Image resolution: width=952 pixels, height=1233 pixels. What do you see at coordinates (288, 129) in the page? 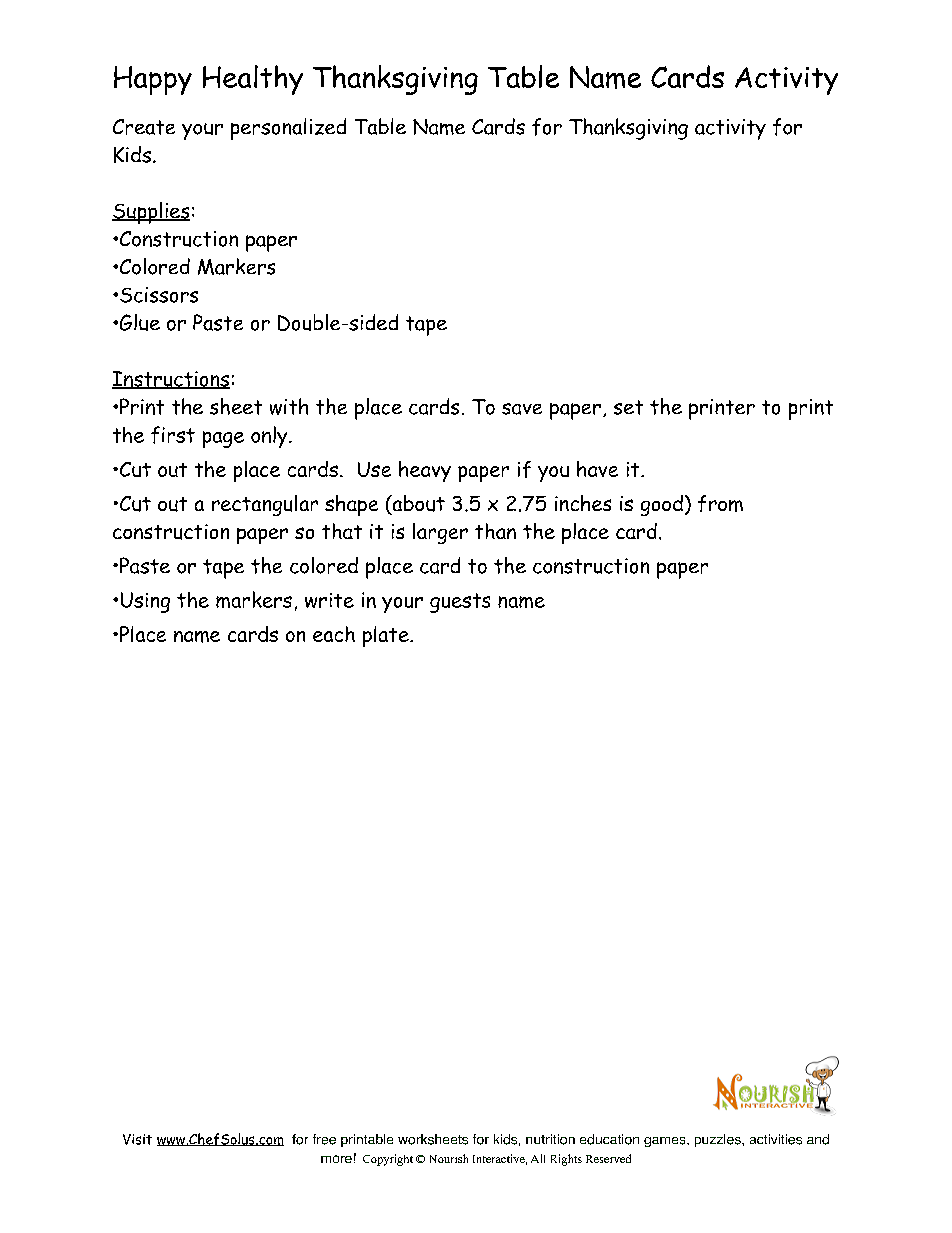
I see `personalized` at bounding box center [288, 129].
